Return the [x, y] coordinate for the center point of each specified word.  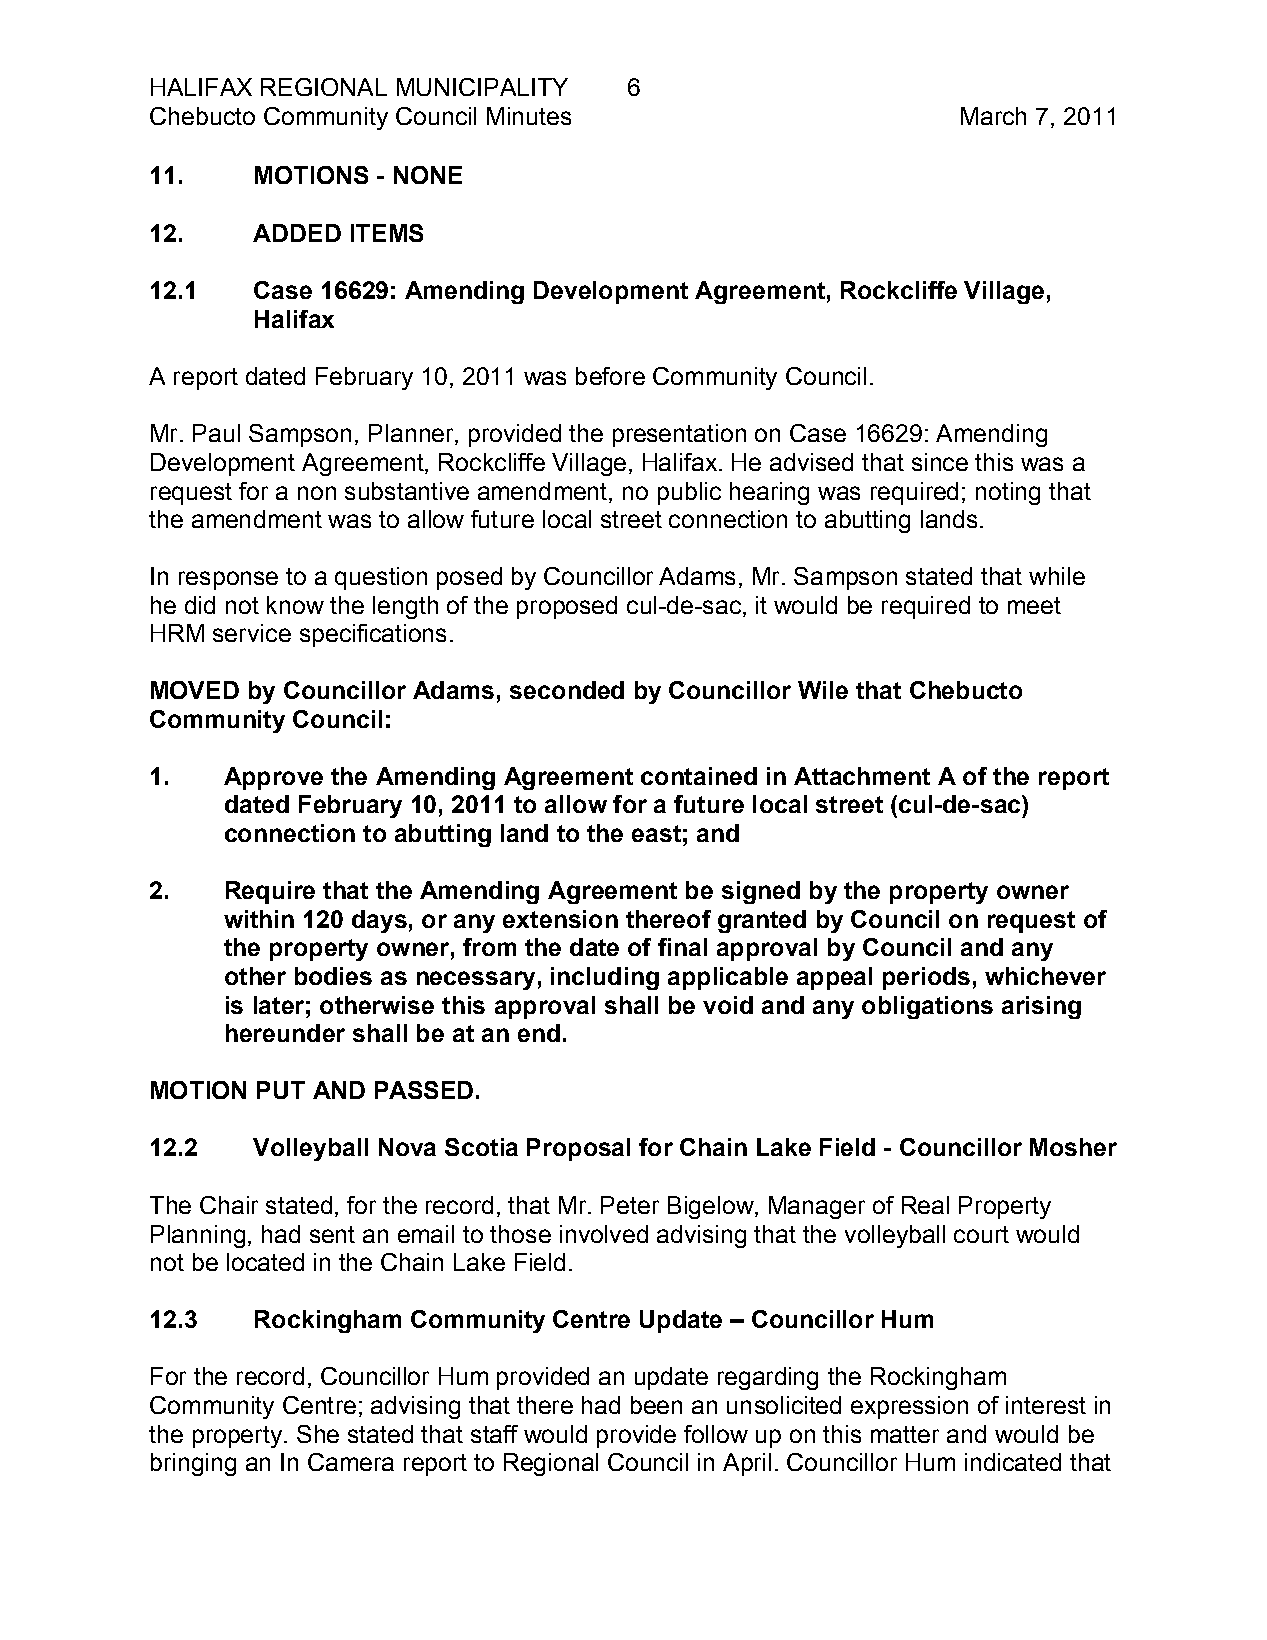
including [605, 978]
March [993, 116]
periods [926, 978]
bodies [333, 976]
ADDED [297, 233]
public [689, 493]
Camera [351, 1462]
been [656, 1405]
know [295, 605]
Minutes [529, 116]
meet [1034, 605]
